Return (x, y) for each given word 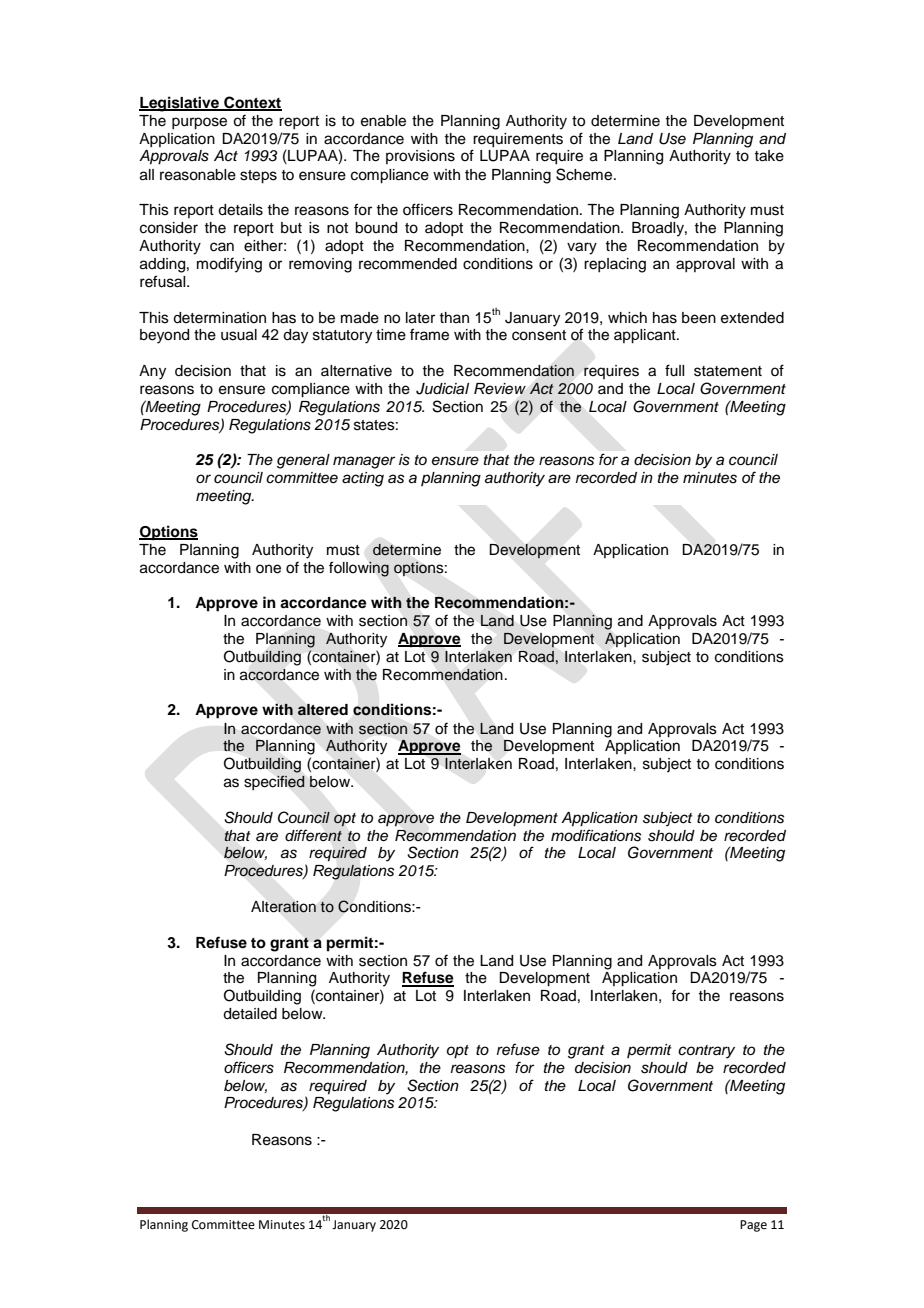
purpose (199, 123)
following (359, 569)
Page (753, 1226)
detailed (250, 1014)
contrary (706, 1052)
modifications (596, 835)
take (769, 156)
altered (322, 710)
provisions (420, 157)
